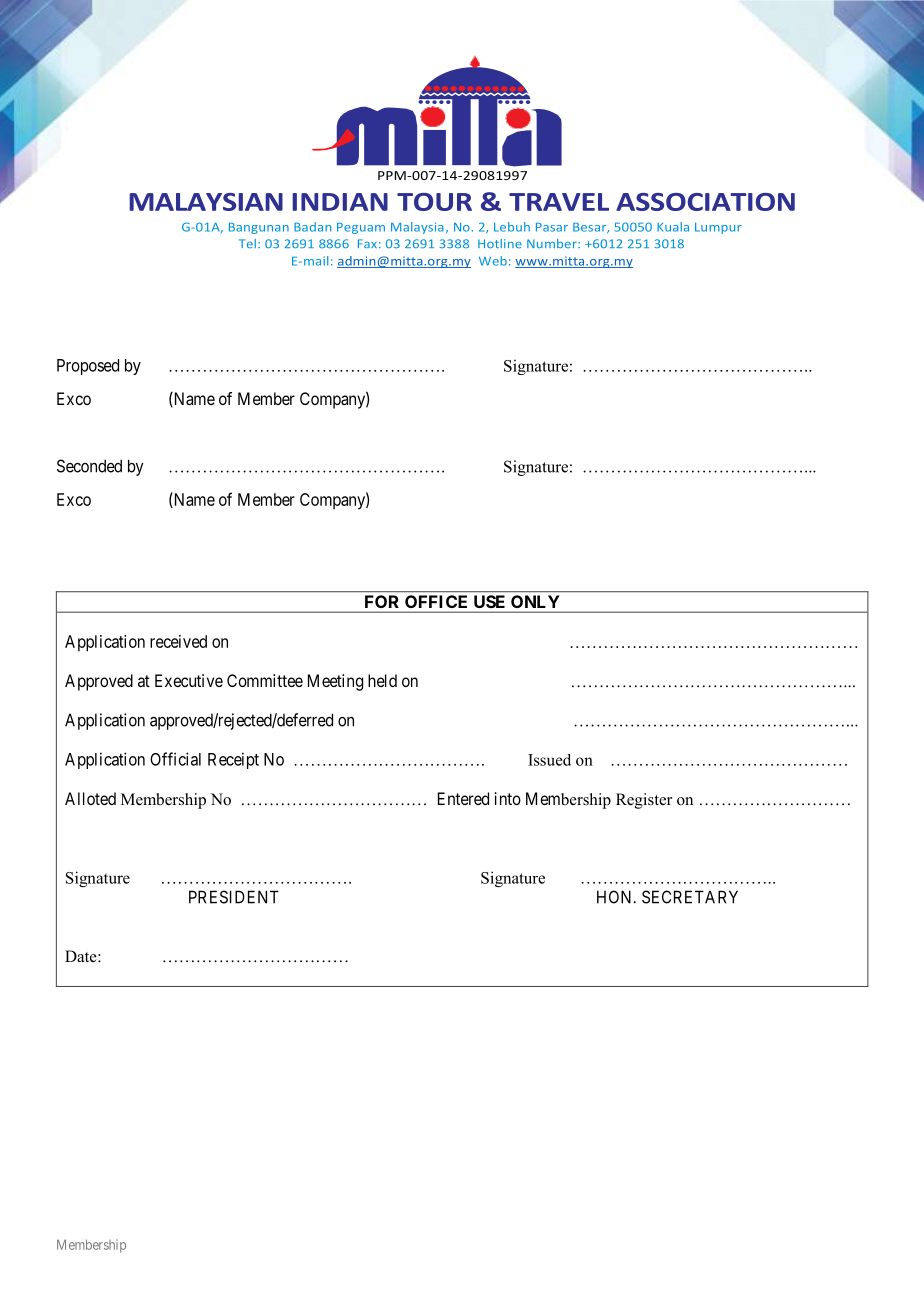  Describe the element at coordinates (89, 466) in the screenshot. I see `Seconded` at that location.
